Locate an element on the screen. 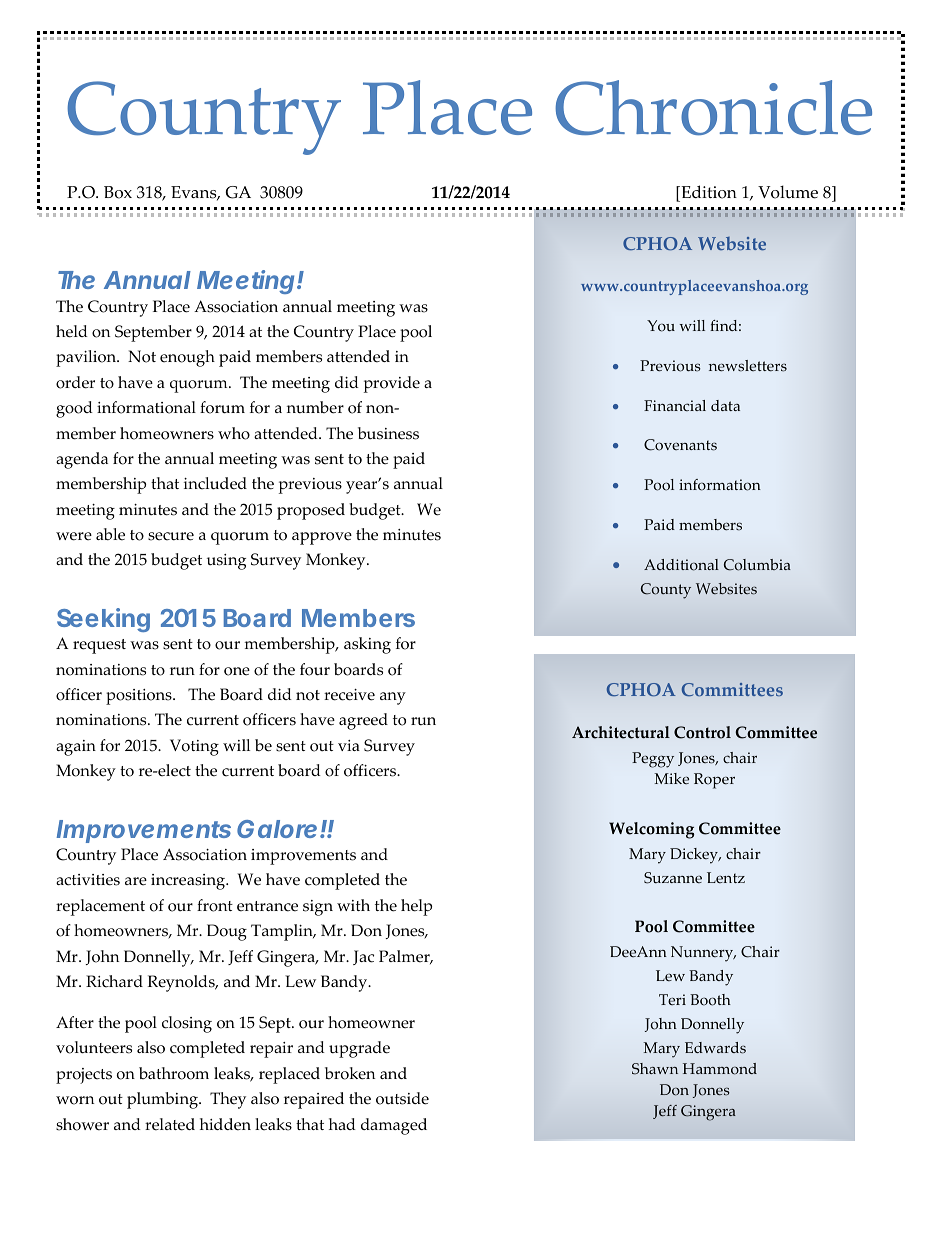 The image size is (952, 1233). included is located at coordinates (215, 483).
